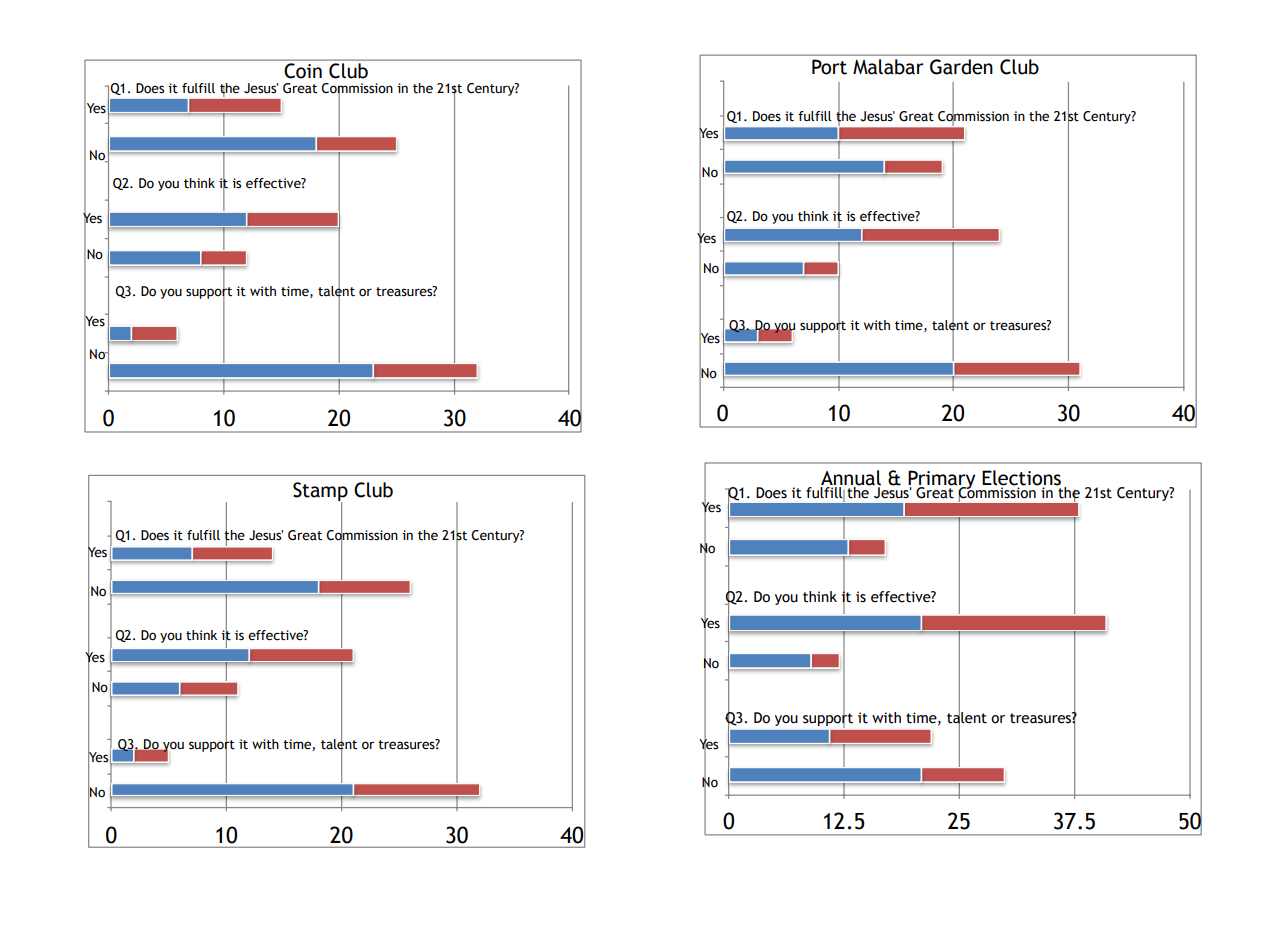  Describe the element at coordinates (303, 71) in the image. I see `Coin` at that location.
